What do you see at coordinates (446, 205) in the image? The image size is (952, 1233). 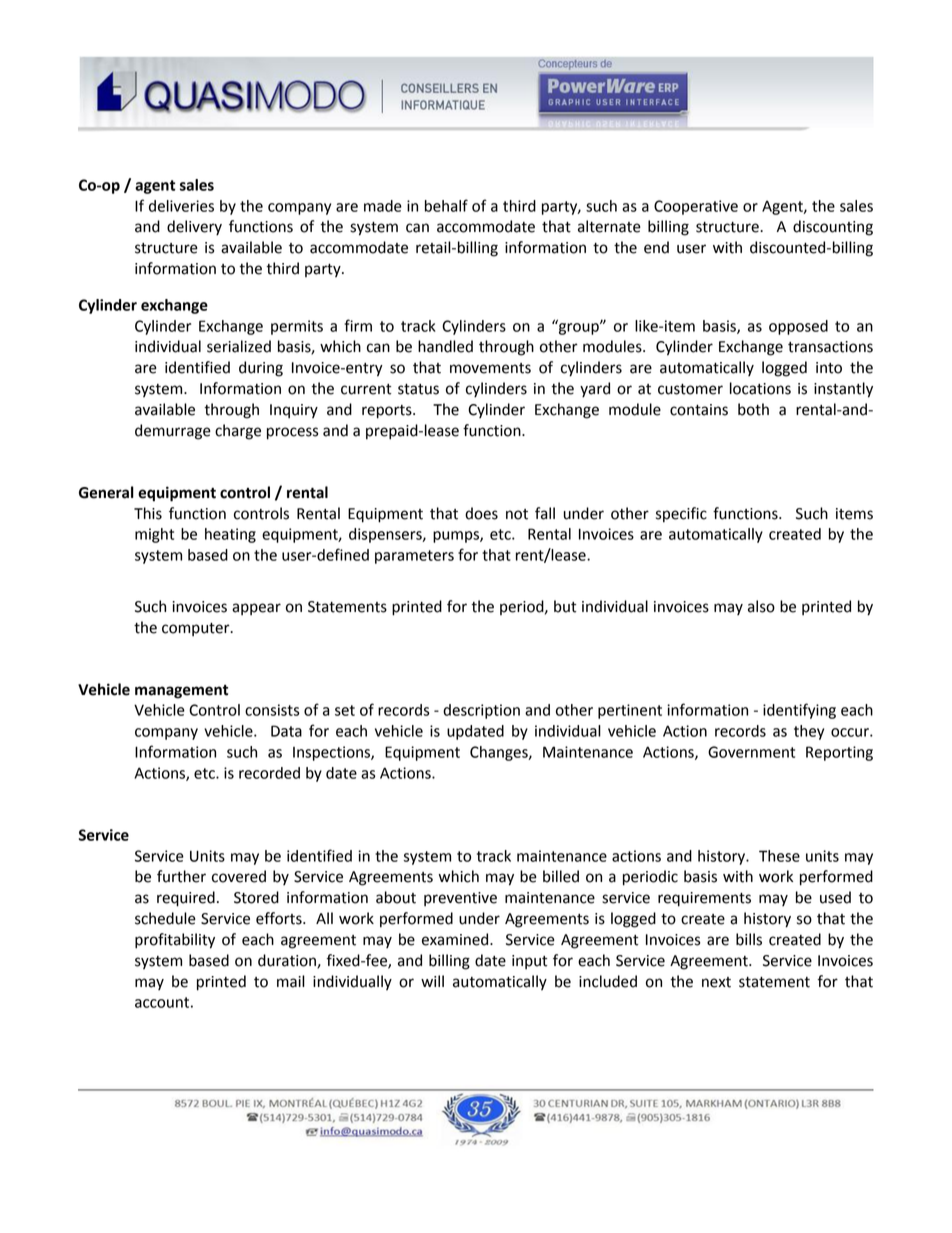 I see `behalf` at bounding box center [446, 205].
